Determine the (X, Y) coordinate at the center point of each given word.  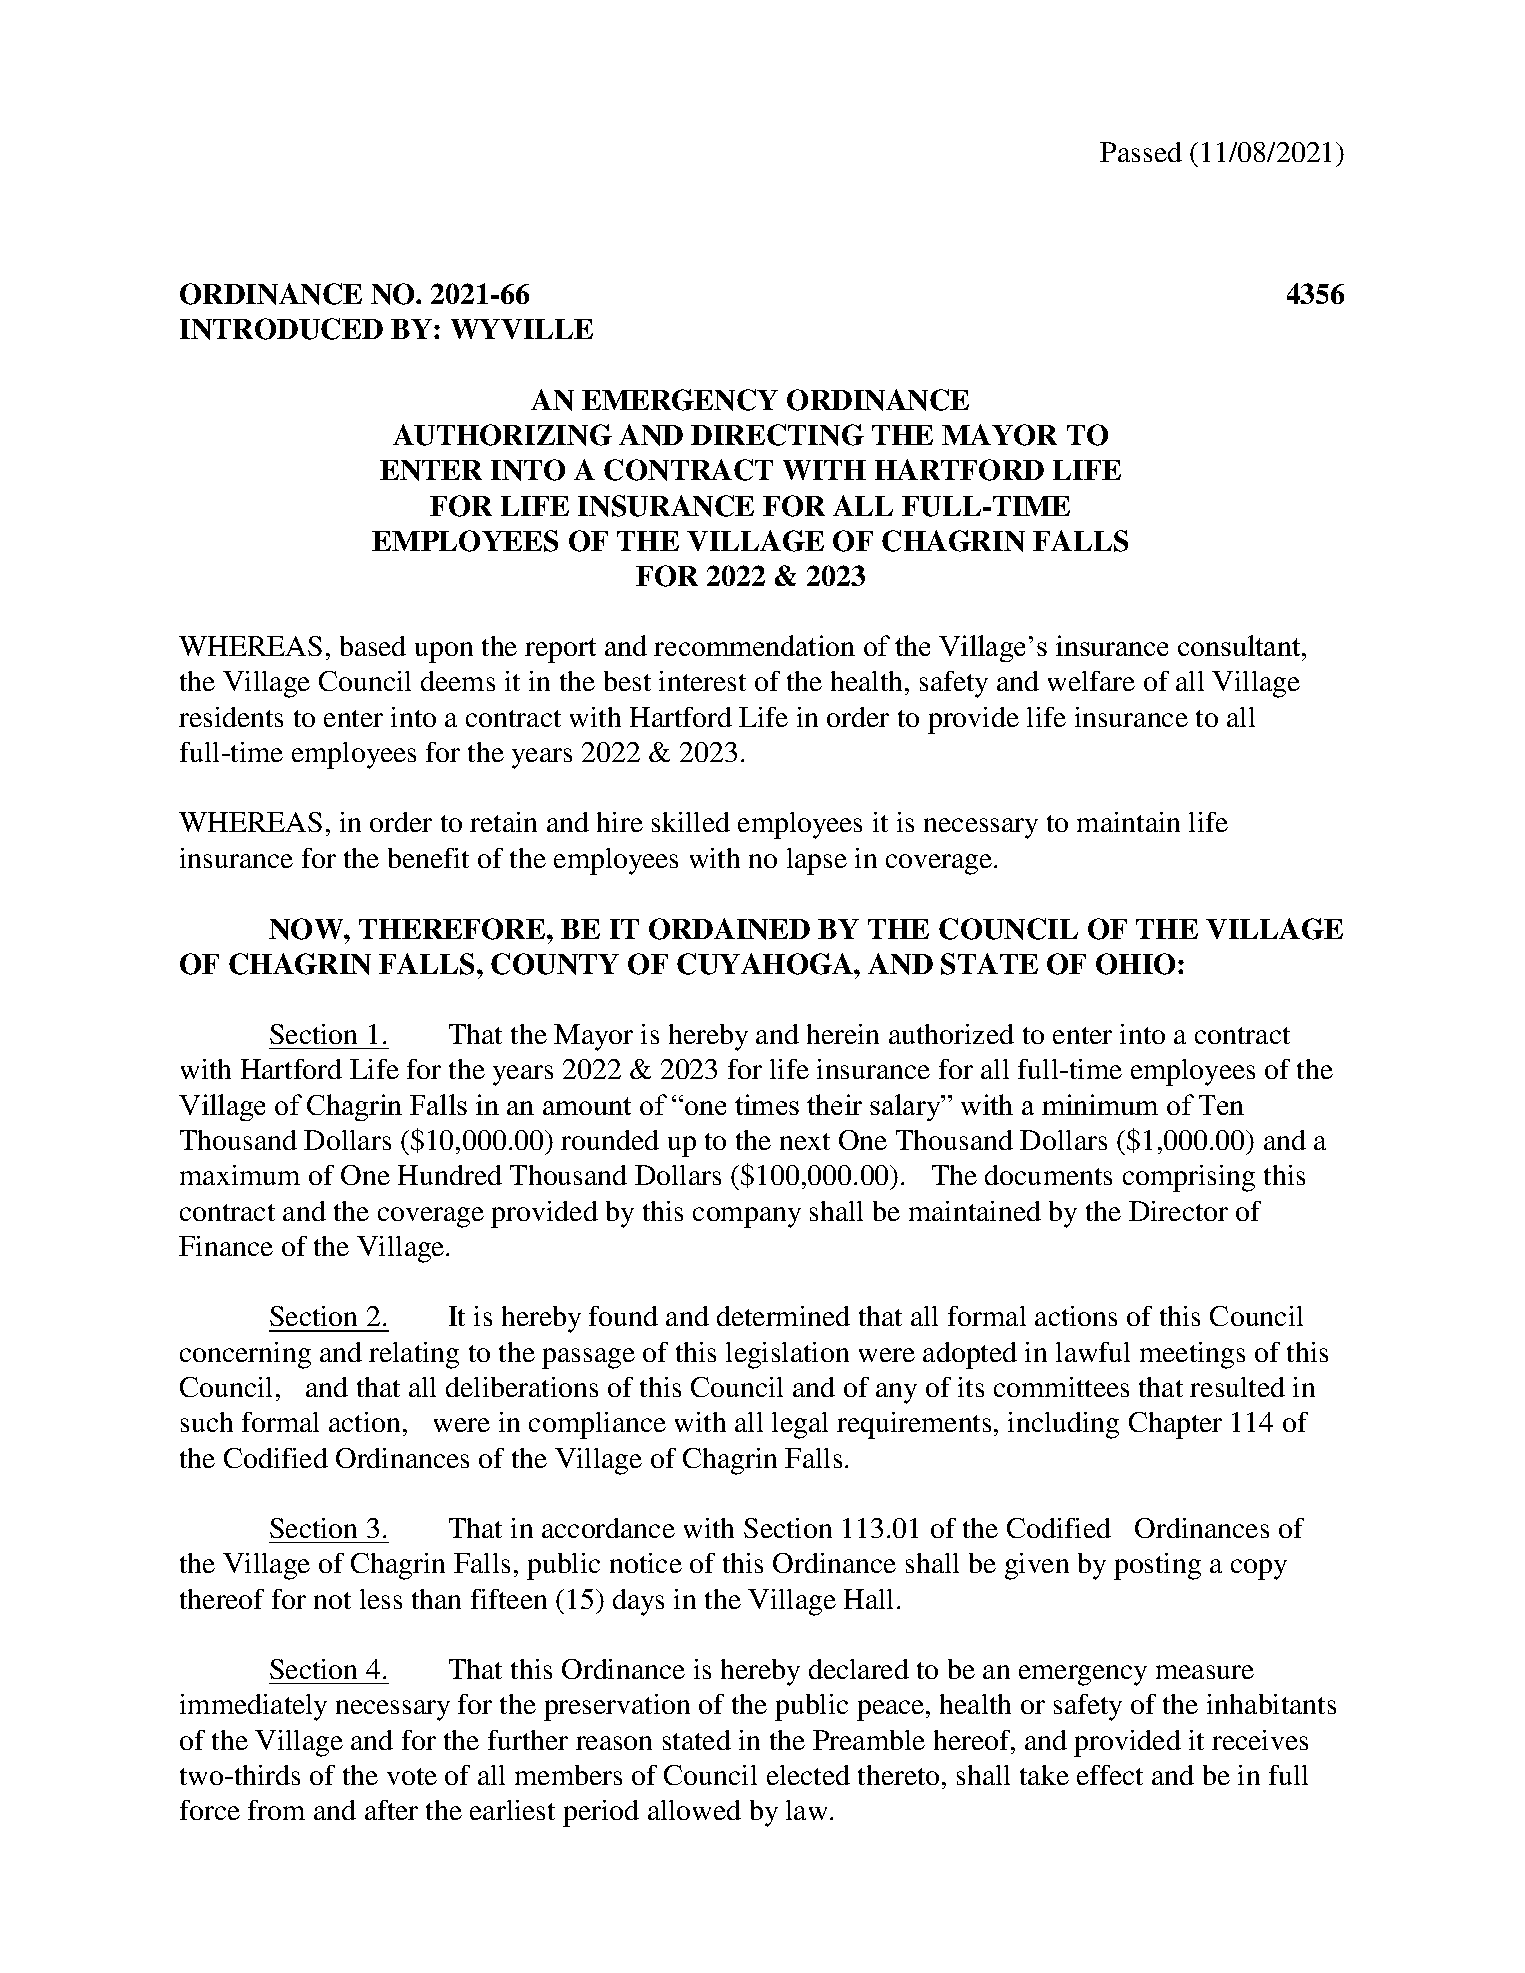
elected (808, 1775)
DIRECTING (777, 435)
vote (412, 1776)
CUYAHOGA (766, 964)
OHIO (1135, 964)
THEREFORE (453, 929)
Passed (1141, 152)
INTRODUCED (281, 329)
